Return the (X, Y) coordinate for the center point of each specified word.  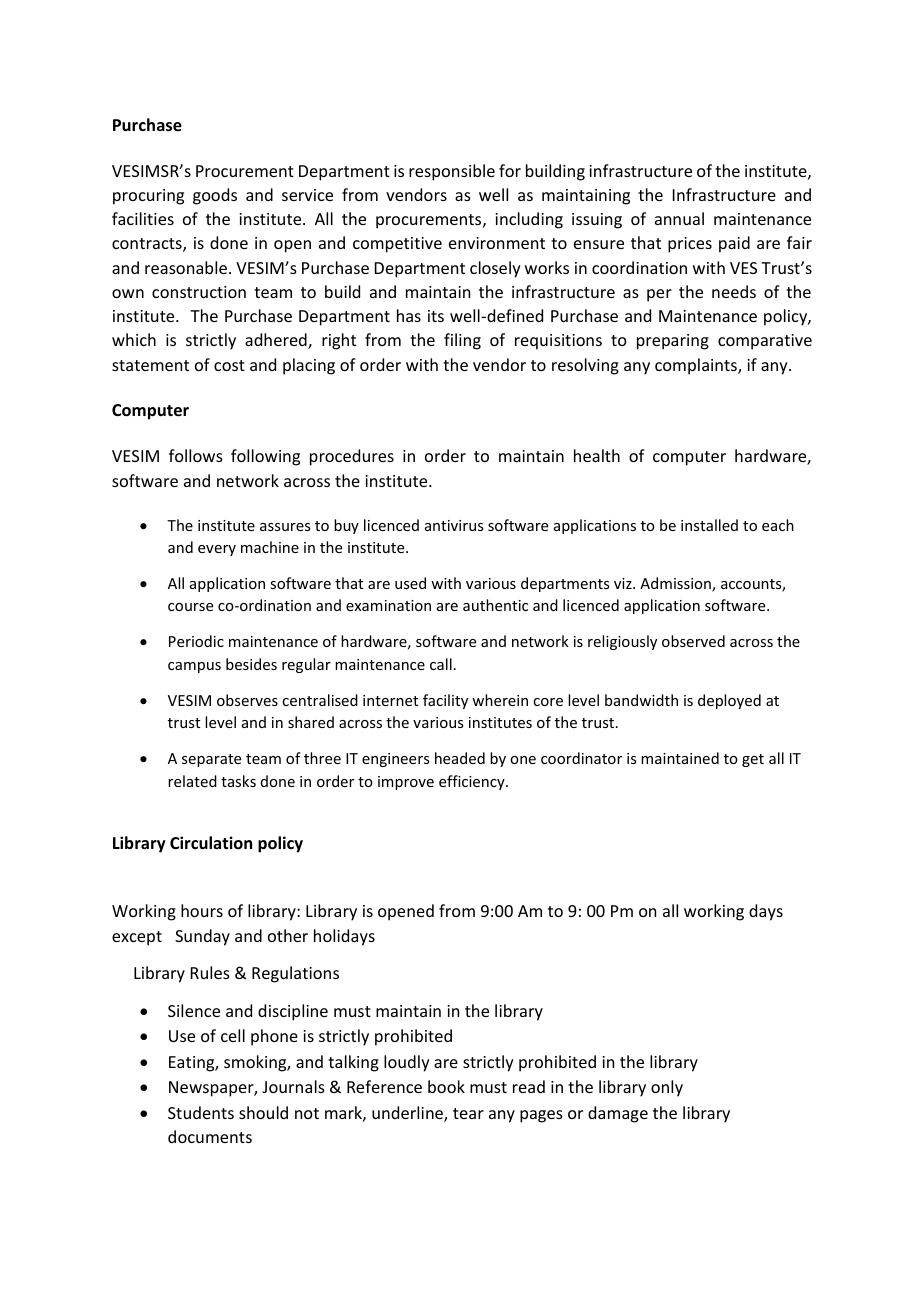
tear (468, 1113)
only (667, 1088)
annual (679, 218)
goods (215, 196)
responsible (452, 172)
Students (201, 1112)
